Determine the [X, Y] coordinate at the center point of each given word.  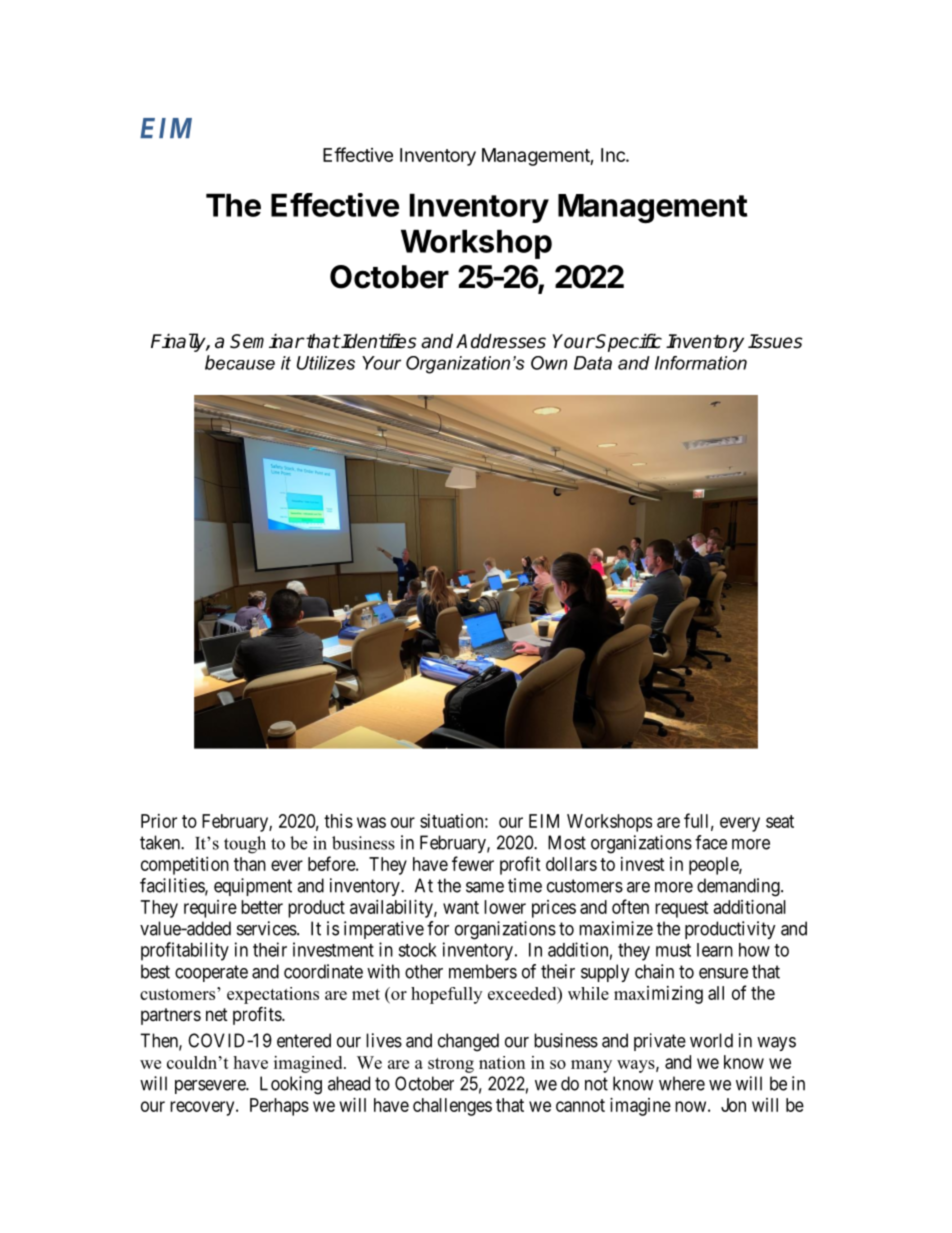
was [371, 822]
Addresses [501, 341]
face [711, 842]
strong [451, 1065]
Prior [159, 821]
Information [701, 363]
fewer [473, 863]
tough [245, 845]
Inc [614, 155]
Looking [291, 1085]
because [240, 362]
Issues [775, 341]
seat [780, 821]
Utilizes [326, 363]
